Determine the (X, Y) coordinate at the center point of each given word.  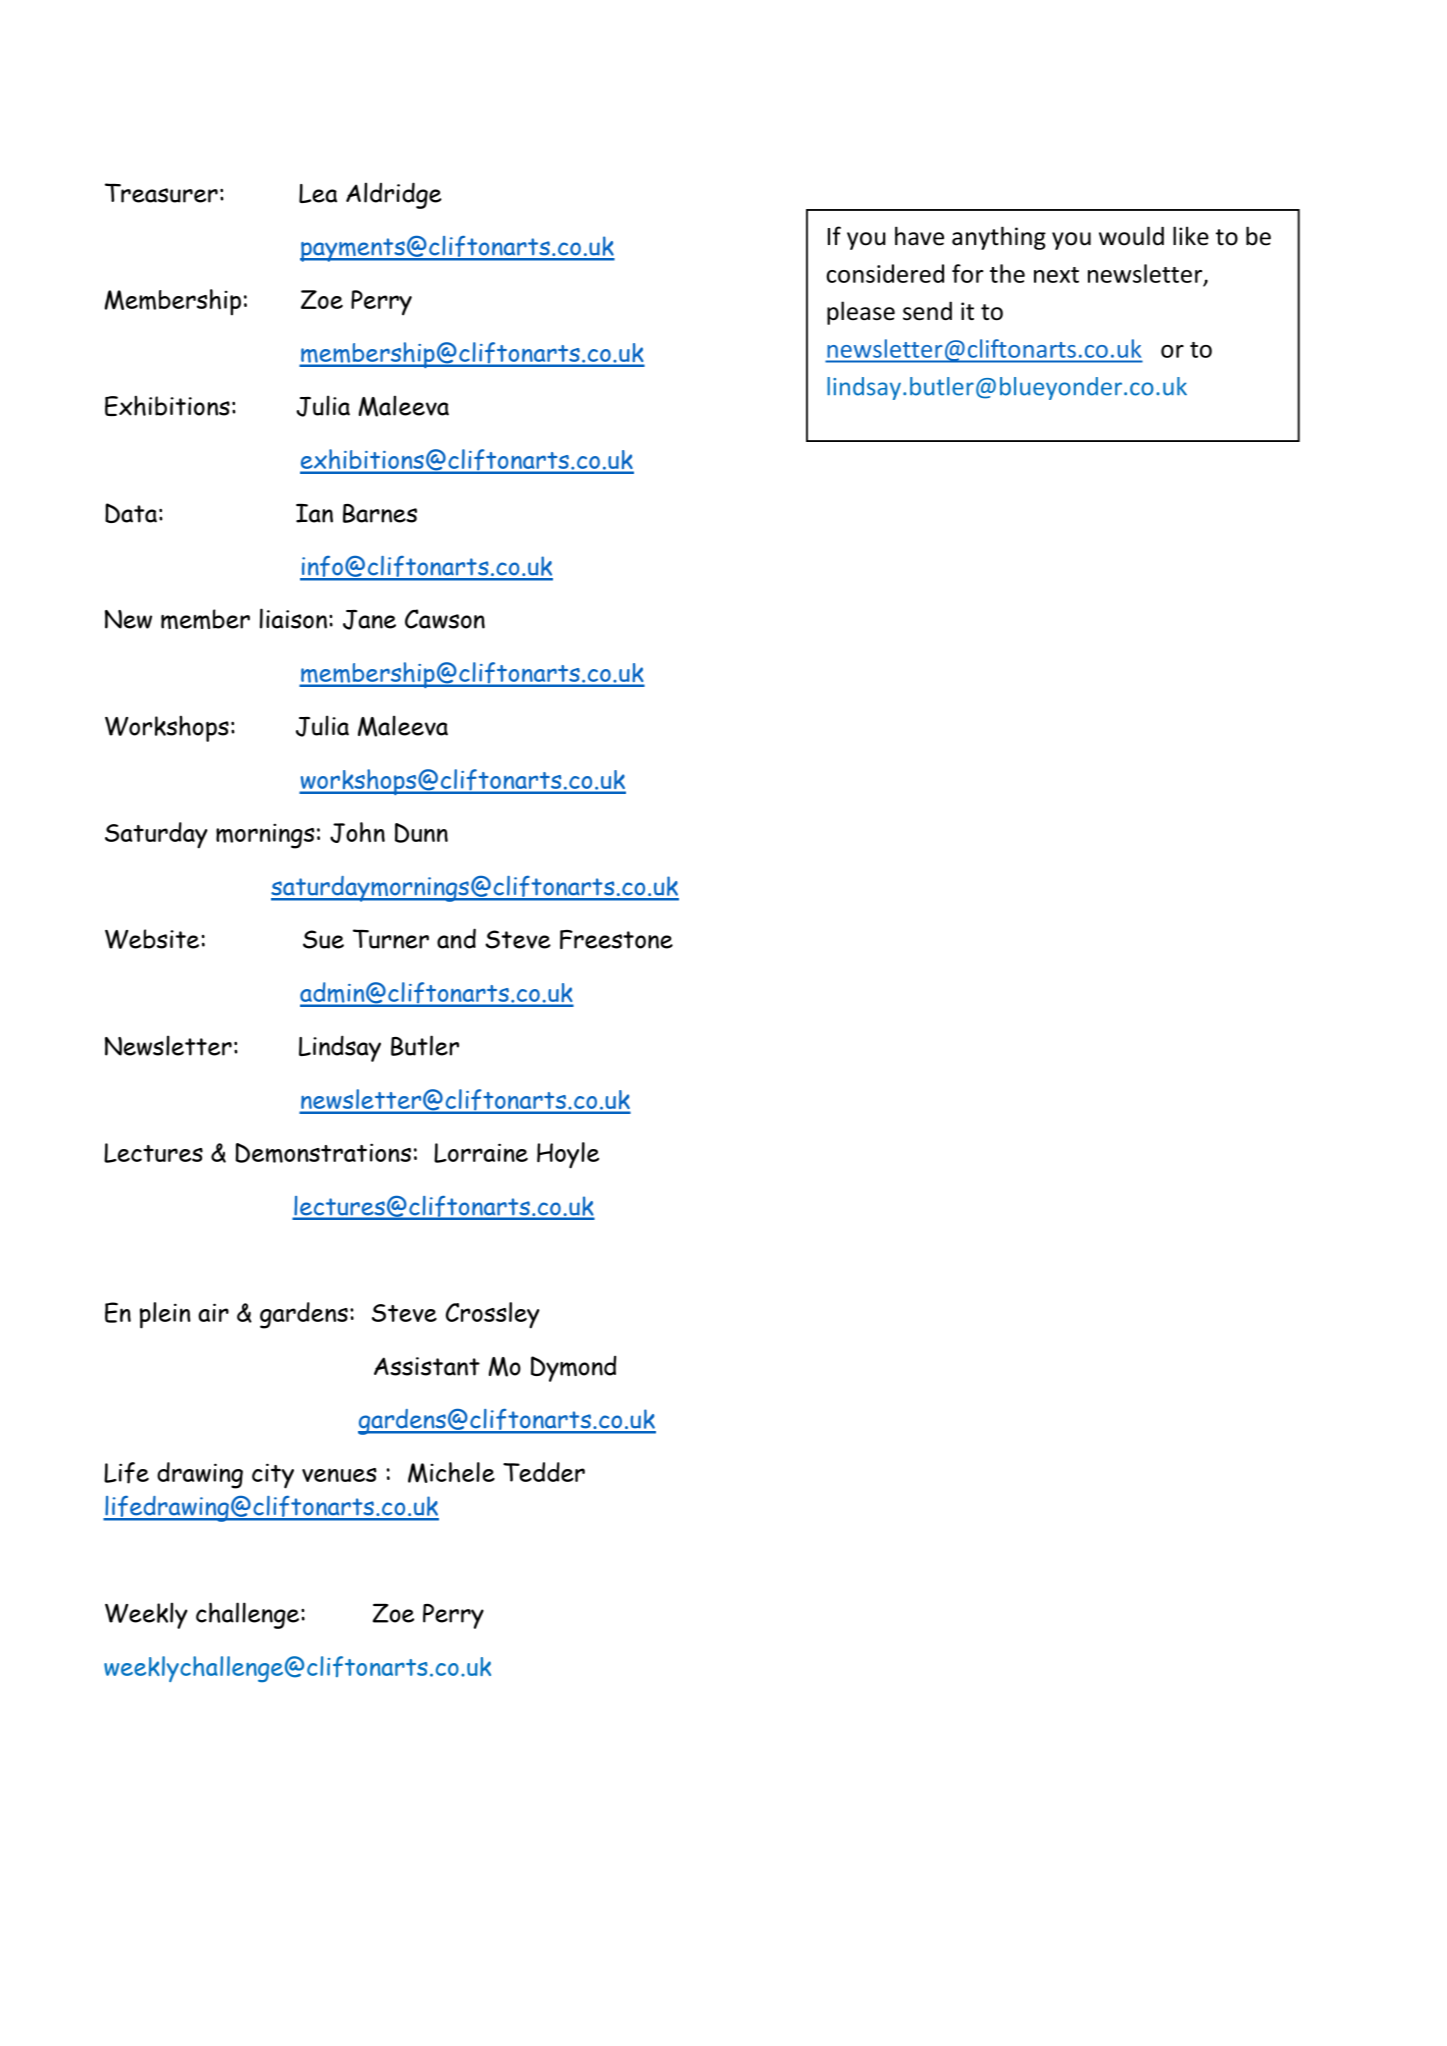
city (273, 1476)
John (357, 832)
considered (885, 273)
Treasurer (161, 193)
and (456, 938)
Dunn (421, 833)
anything (999, 238)
